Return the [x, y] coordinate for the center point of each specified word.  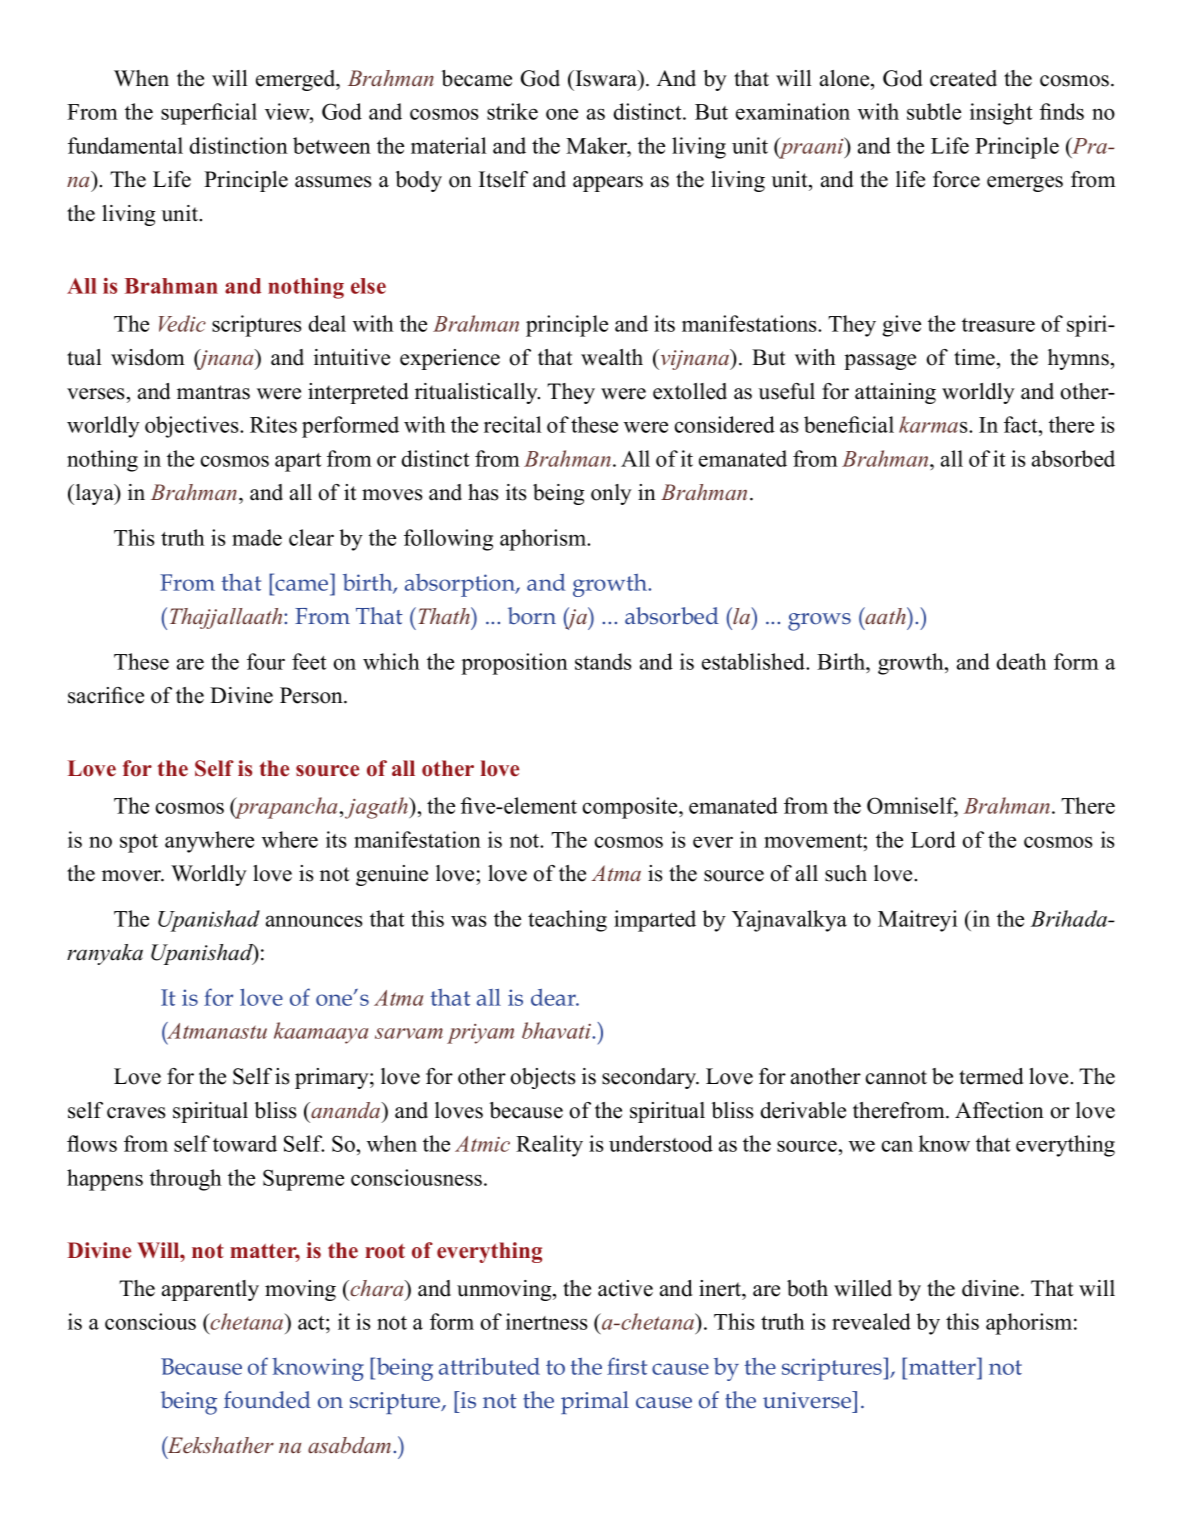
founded [267, 1400]
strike [512, 111]
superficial [209, 114]
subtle [934, 111]
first [627, 1366]
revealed [871, 1321]
